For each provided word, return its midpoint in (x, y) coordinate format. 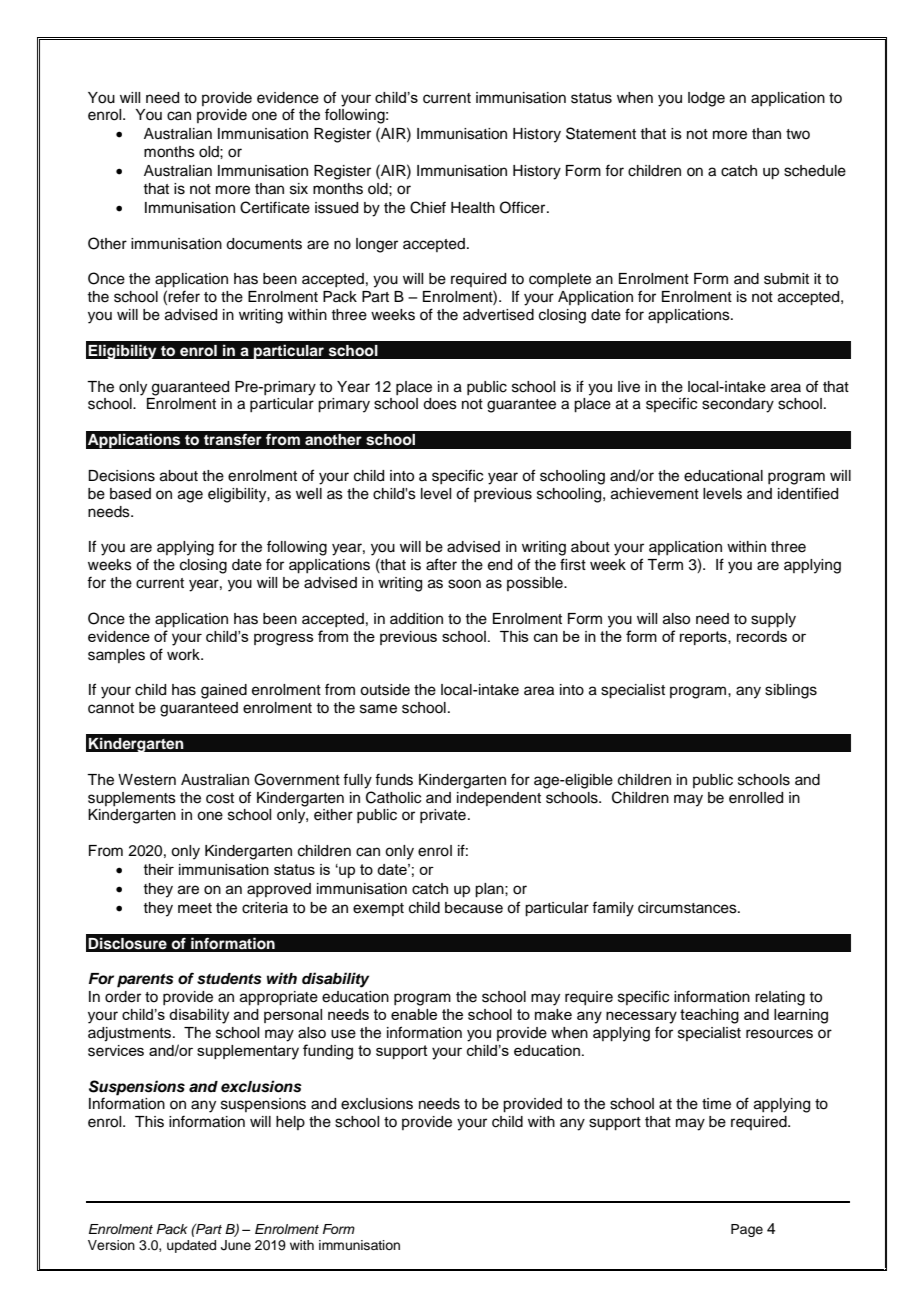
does (440, 404)
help (290, 1123)
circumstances (688, 908)
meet (195, 908)
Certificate (275, 207)
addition (416, 619)
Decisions (121, 476)
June (236, 1245)
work (184, 655)
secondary (738, 405)
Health (473, 208)
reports (704, 638)
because (474, 908)
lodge (706, 99)
